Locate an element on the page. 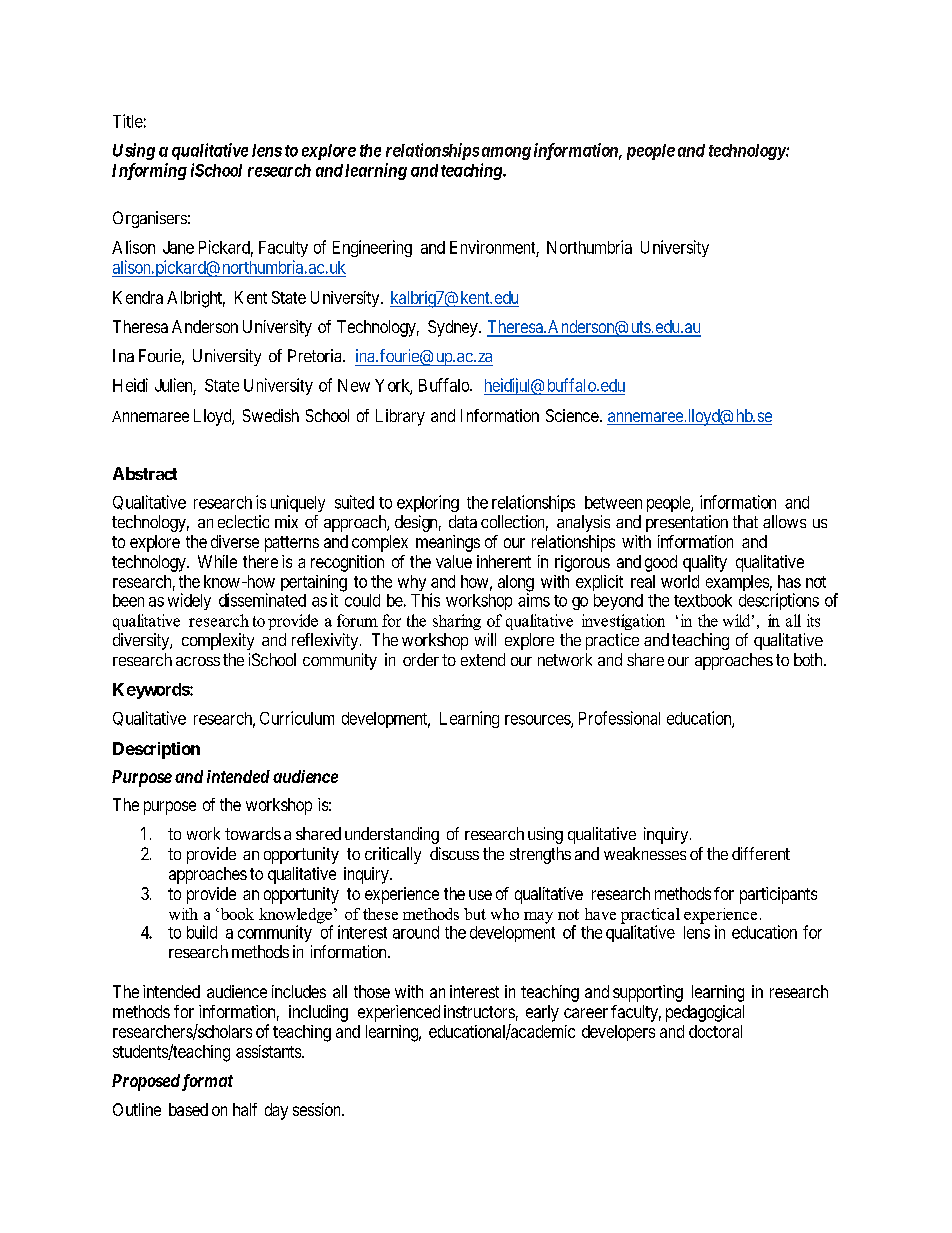 This page has width=952, height=1233. widely is located at coordinates (189, 601).
